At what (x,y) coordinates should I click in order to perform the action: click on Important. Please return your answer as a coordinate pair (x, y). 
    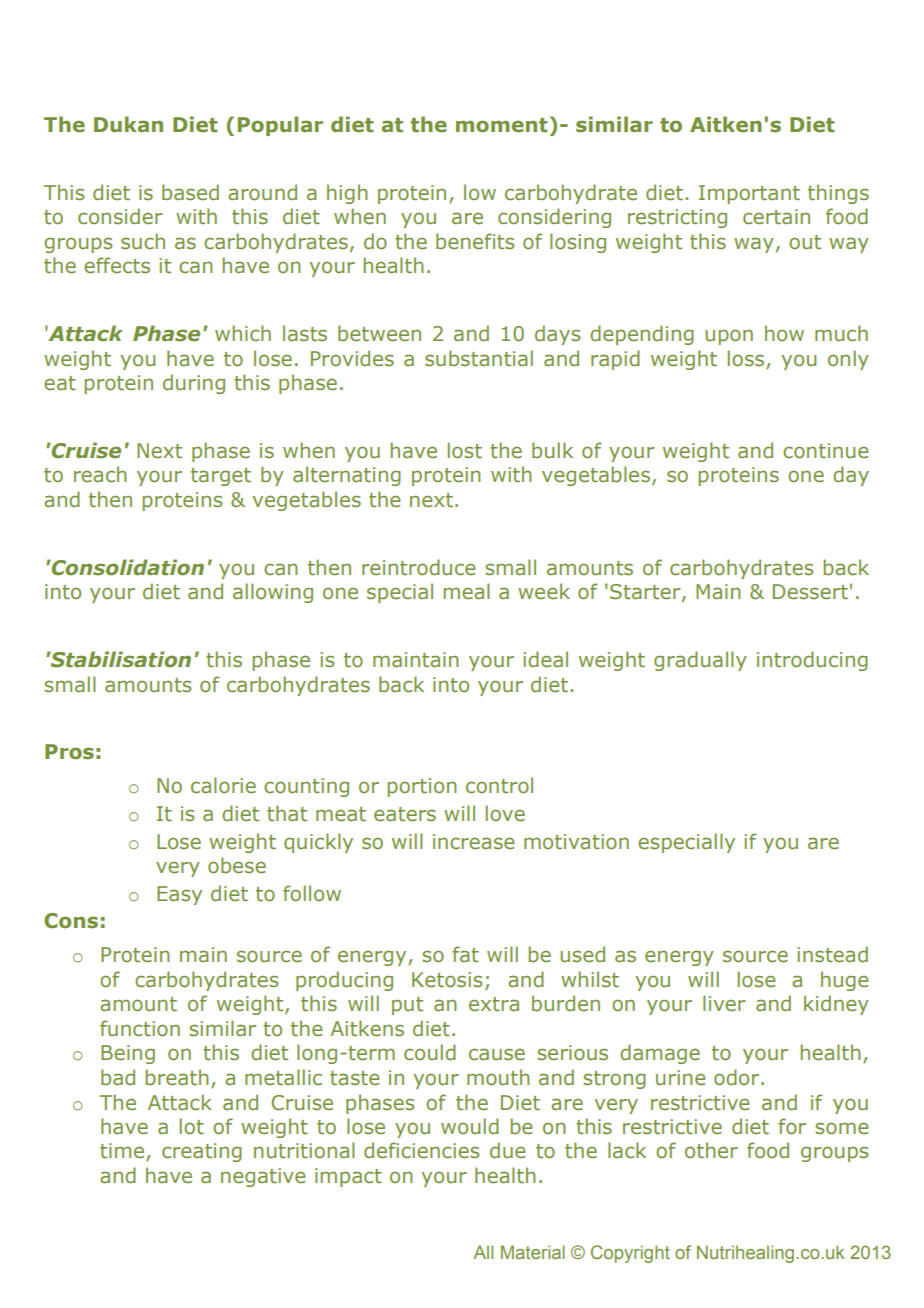
    Looking at the image, I should click on (749, 194).
